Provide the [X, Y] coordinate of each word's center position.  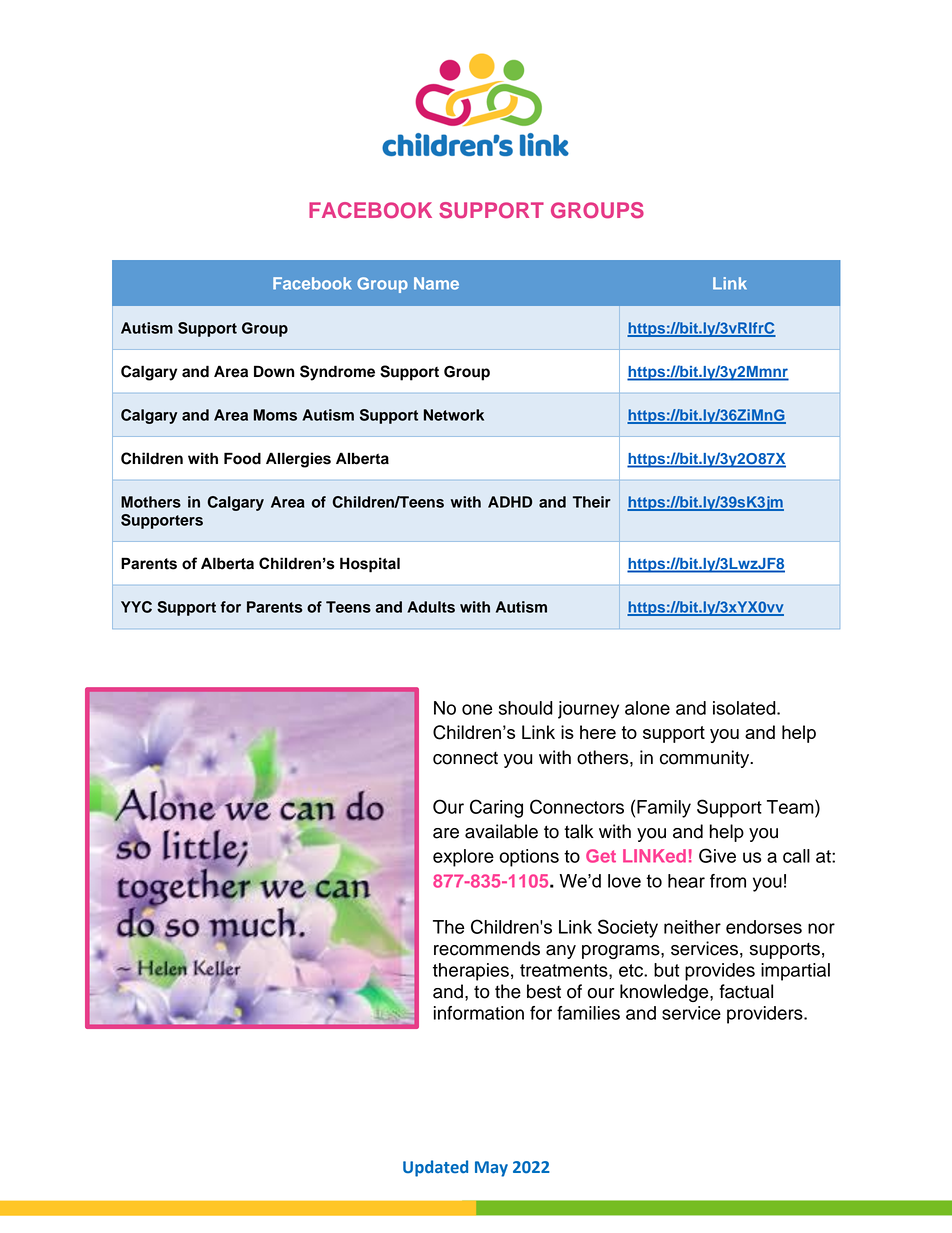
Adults [431, 607]
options [529, 858]
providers [766, 1015]
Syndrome [337, 373]
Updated [435, 1168]
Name [436, 283]
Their [592, 502]
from [728, 881]
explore [463, 858]
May [491, 1169]
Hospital [370, 565]
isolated [745, 708]
